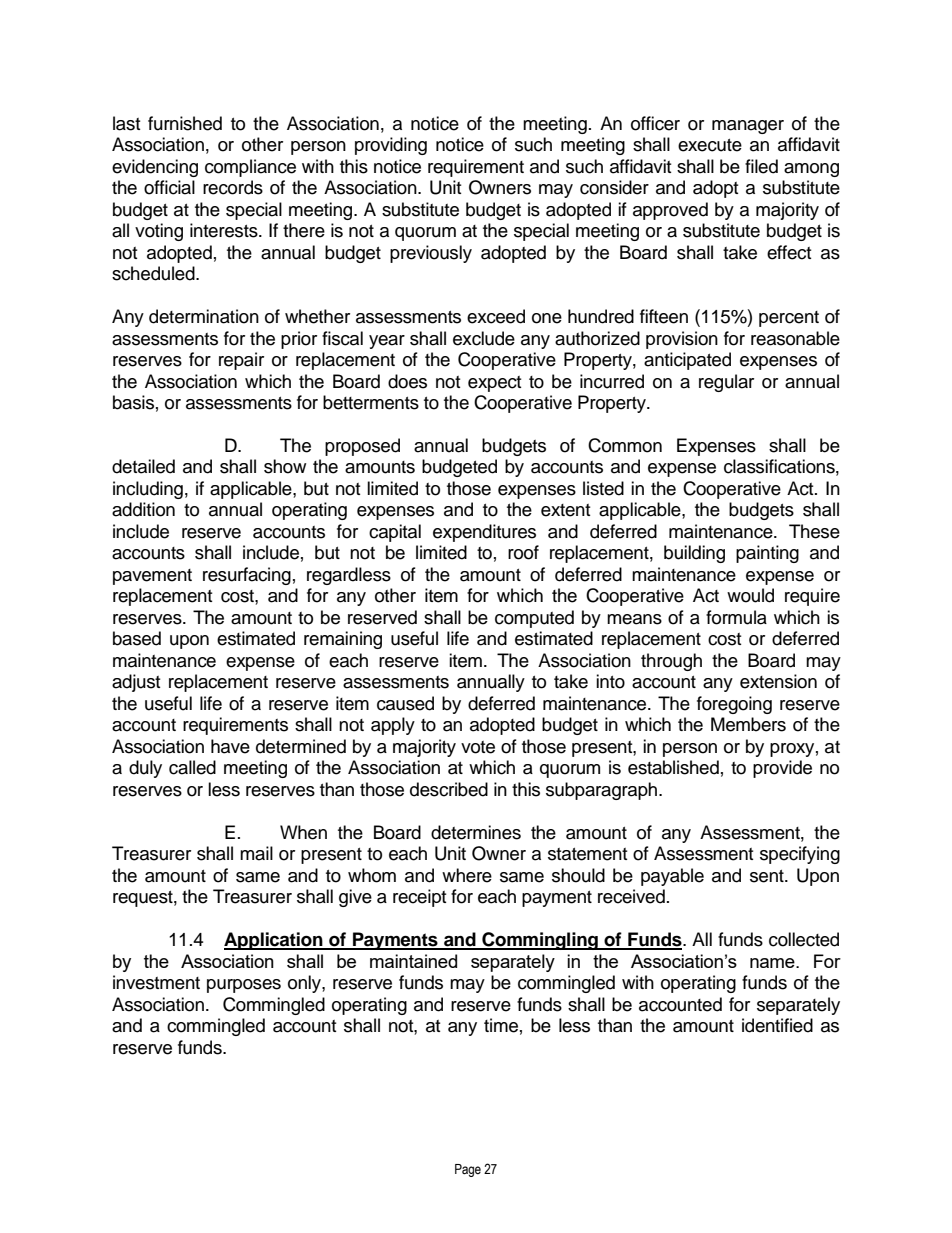  Describe the element at coordinates (767, 554) in the page. I see `painting` at that location.
